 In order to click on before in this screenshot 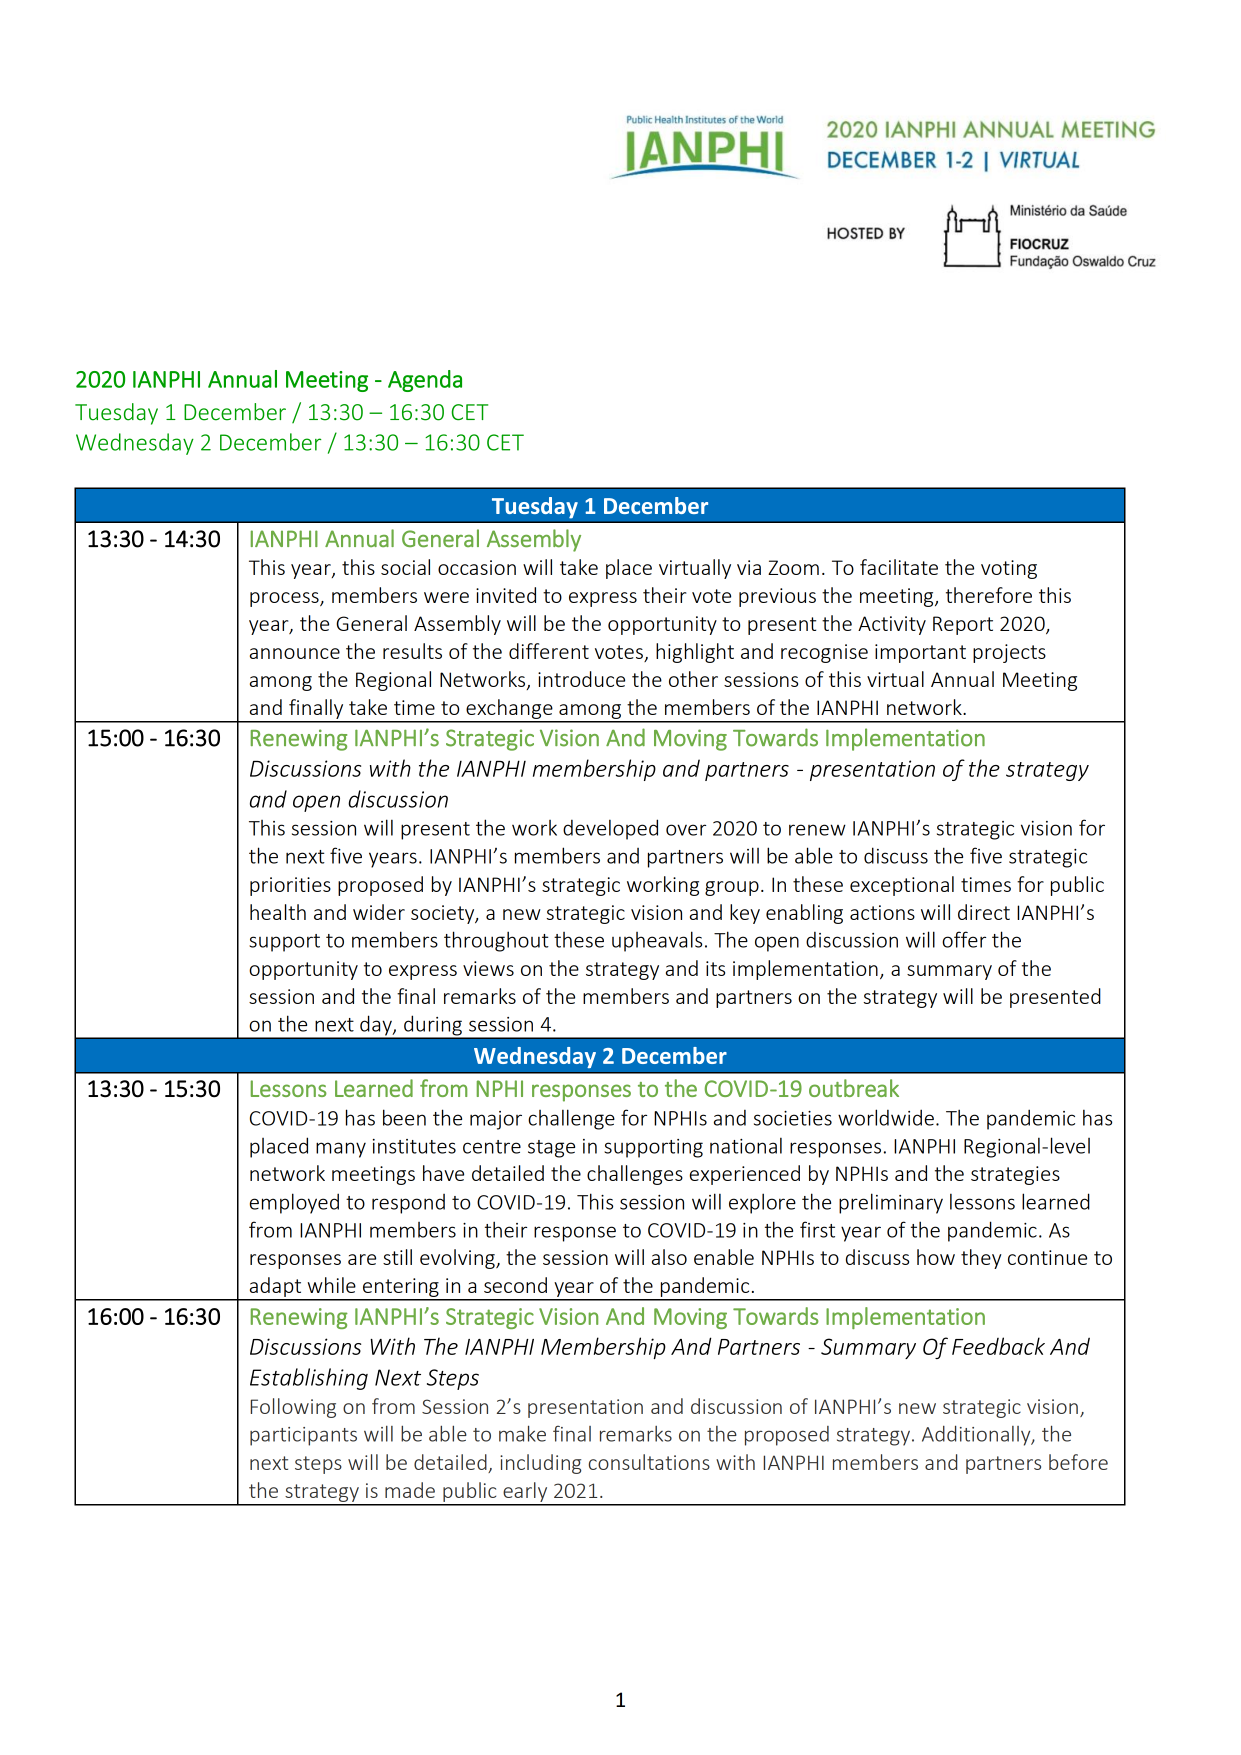, I will do `click(1078, 1462)`.
